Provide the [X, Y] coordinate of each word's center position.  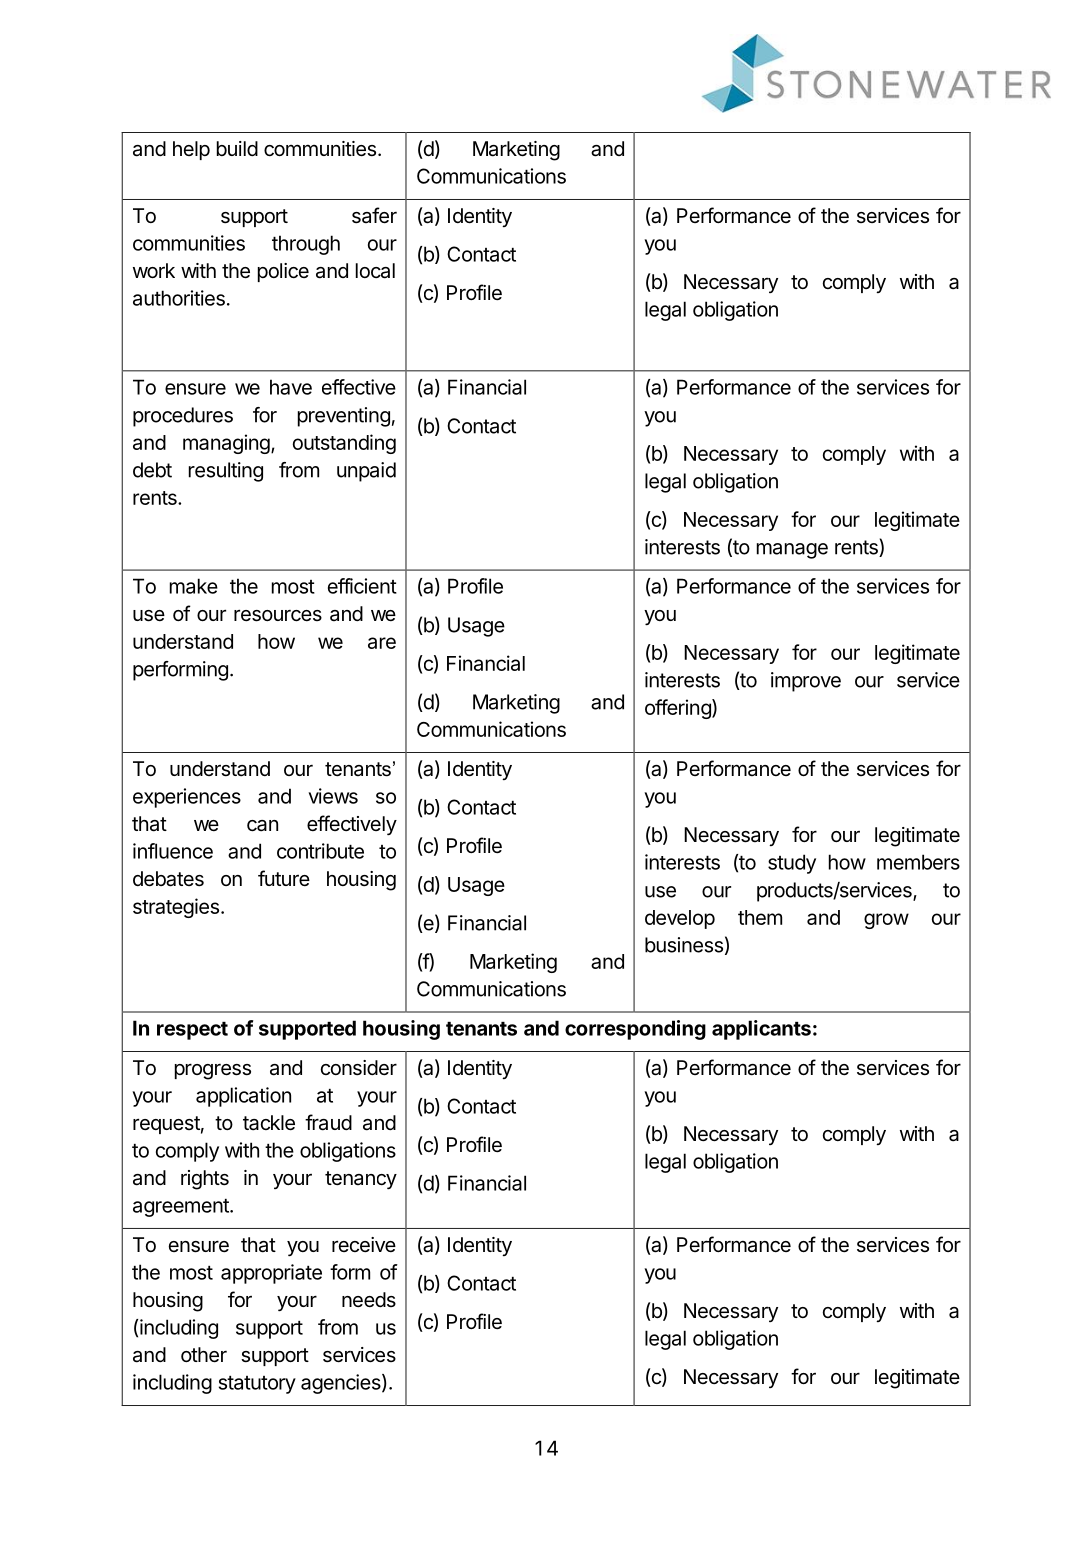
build [237, 148]
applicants [761, 1030]
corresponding [635, 1030]
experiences [187, 798]
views [333, 796]
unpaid [366, 472]
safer [374, 215]
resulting [226, 472]
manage [792, 551]
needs [369, 1299]
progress [213, 1071]
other [204, 1355]
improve [806, 682]
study [792, 864]
